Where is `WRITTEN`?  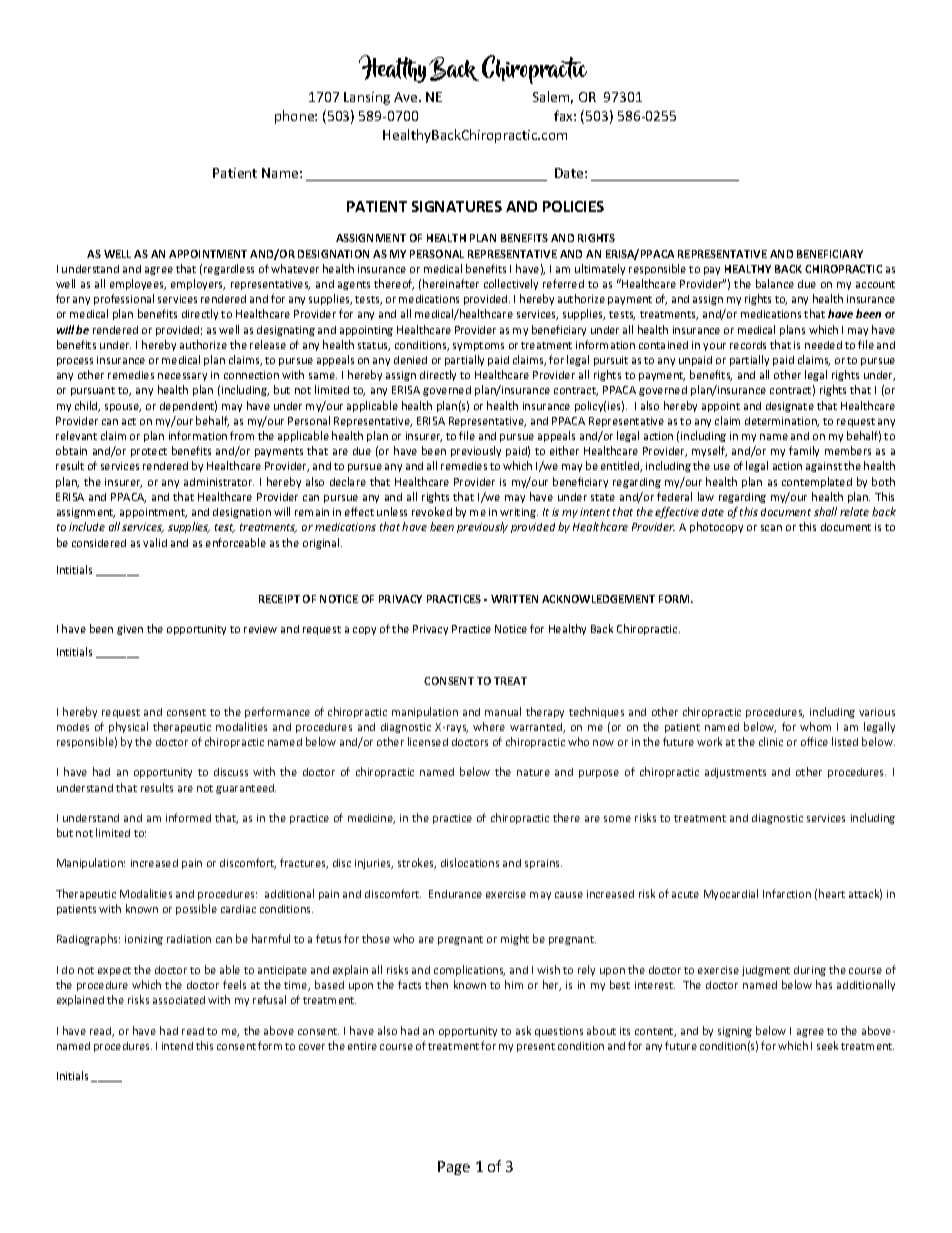
WRITTEN is located at coordinates (514, 599).
